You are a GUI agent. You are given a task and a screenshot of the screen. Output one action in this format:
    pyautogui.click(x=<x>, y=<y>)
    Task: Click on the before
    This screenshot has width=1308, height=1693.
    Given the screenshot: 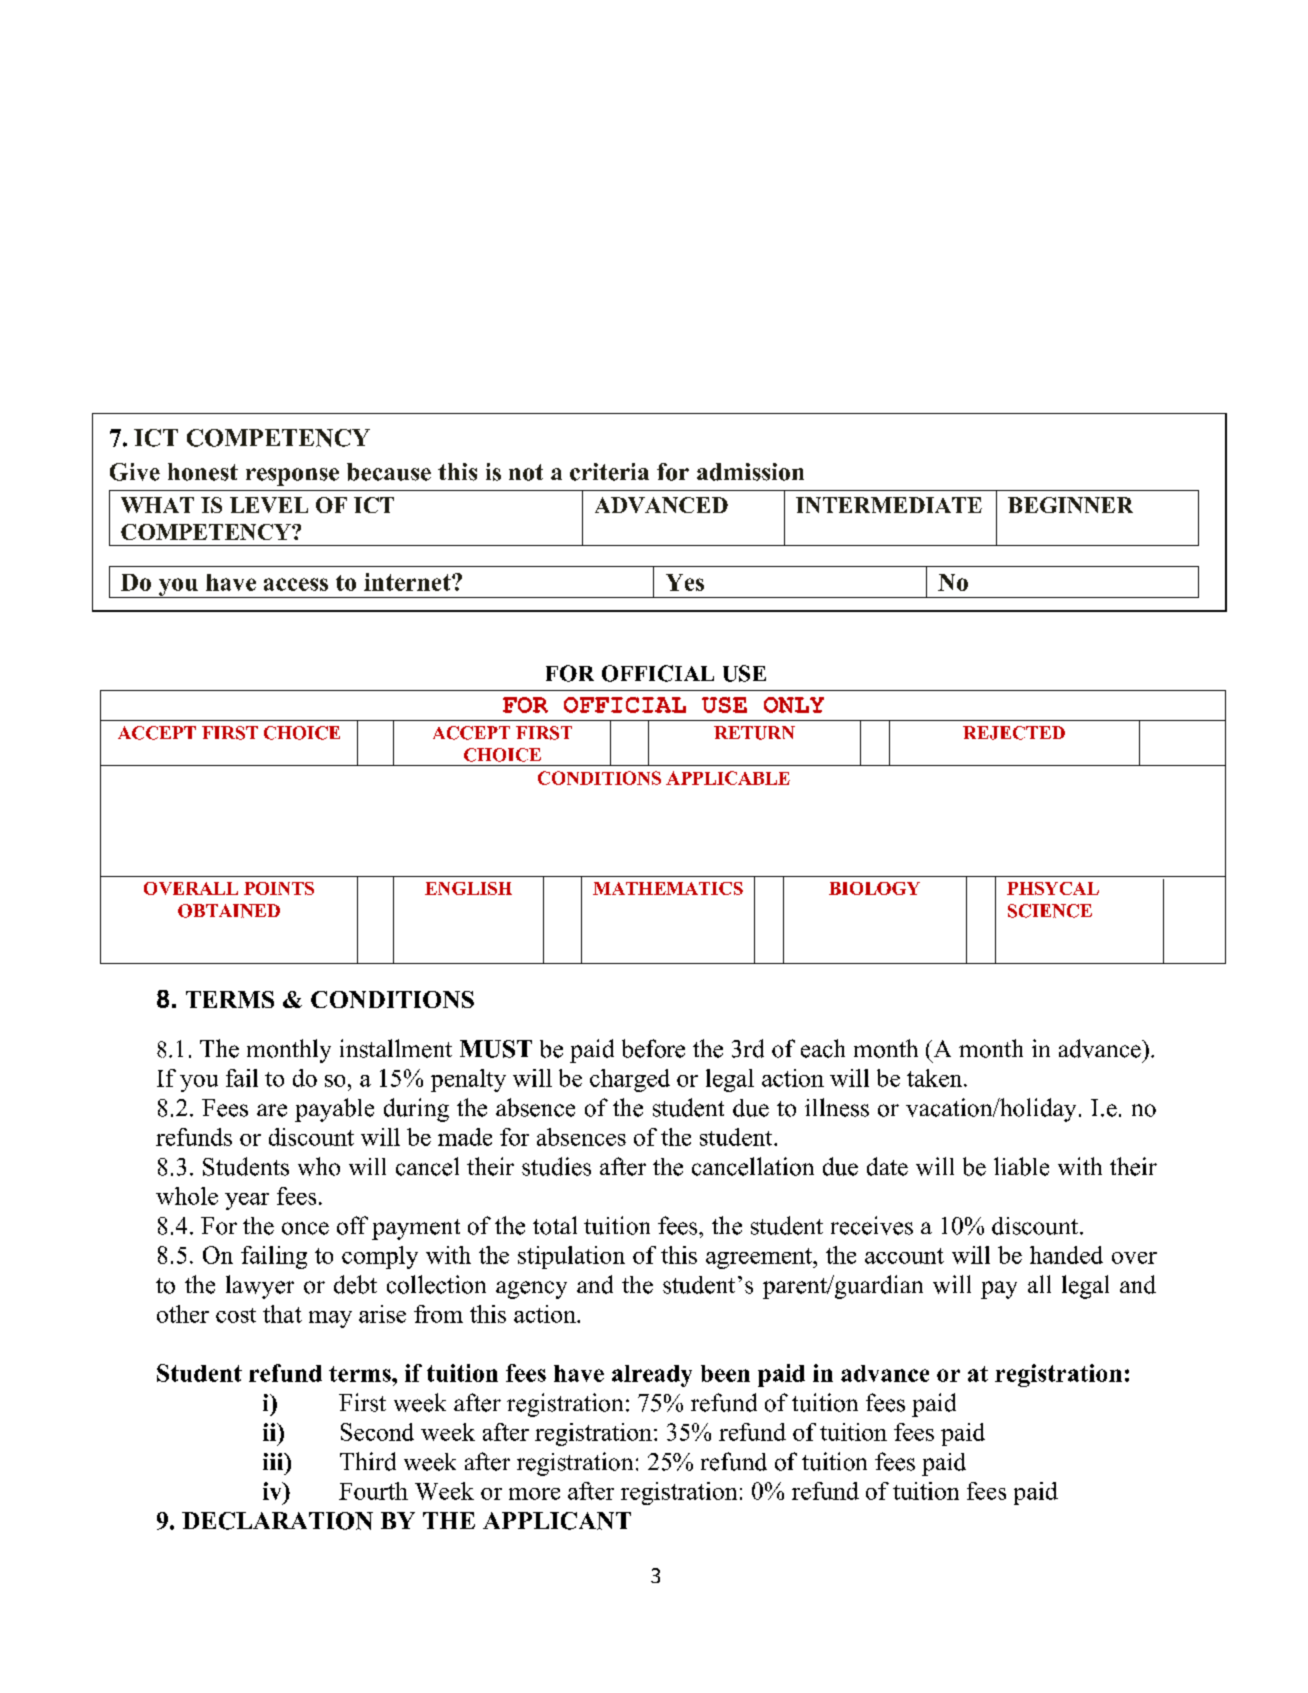 What is the action you would take?
    pyautogui.click(x=653, y=1048)
